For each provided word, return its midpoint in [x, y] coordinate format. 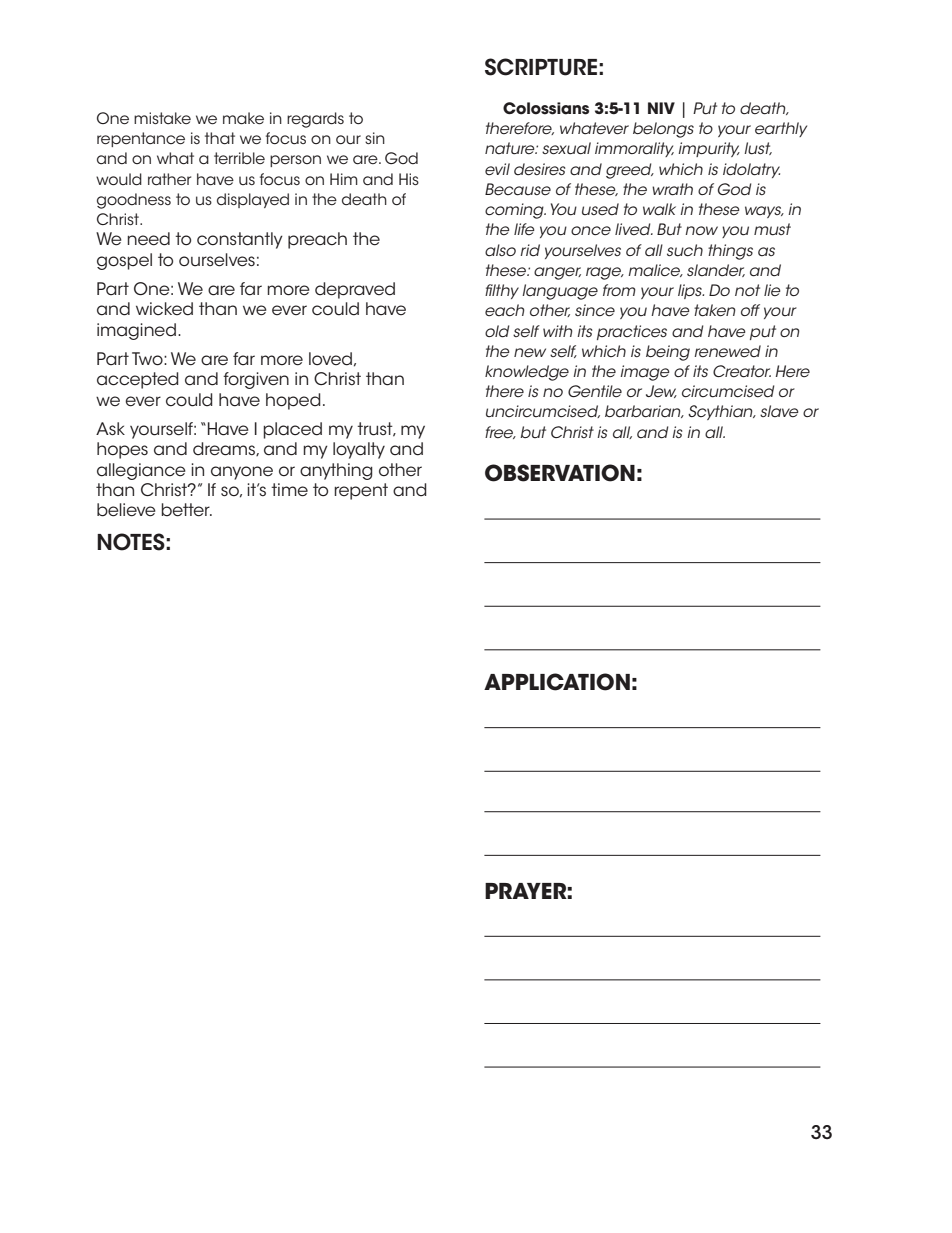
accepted [138, 380]
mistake [162, 118]
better [186, 510]
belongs [663, 130]
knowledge [527, 373]
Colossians [546, 108]
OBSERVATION [560, 473]
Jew [661, 391]
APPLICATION [557, 682]
